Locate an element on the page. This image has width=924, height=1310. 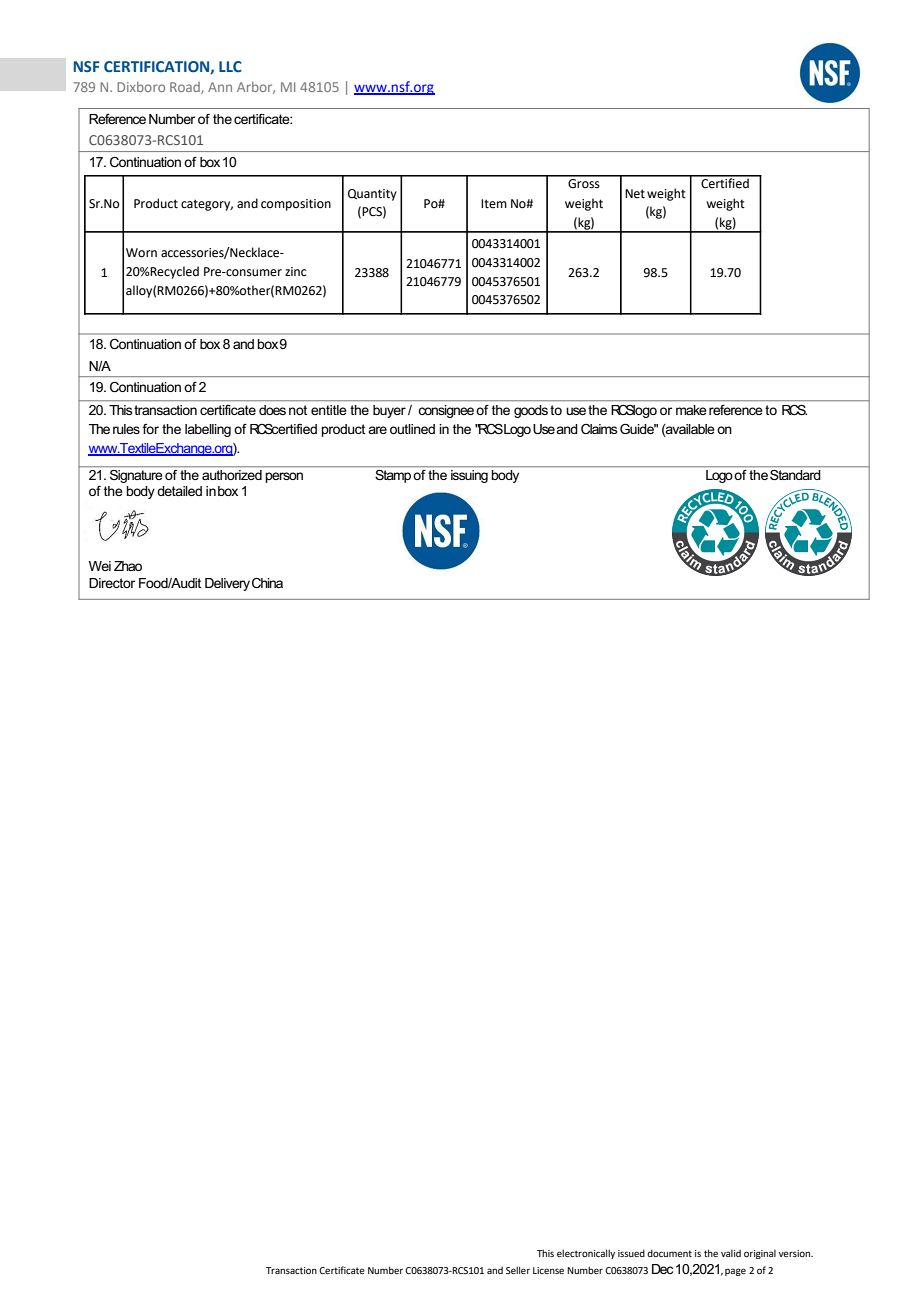
Road is located at coordinates (186, 88).
